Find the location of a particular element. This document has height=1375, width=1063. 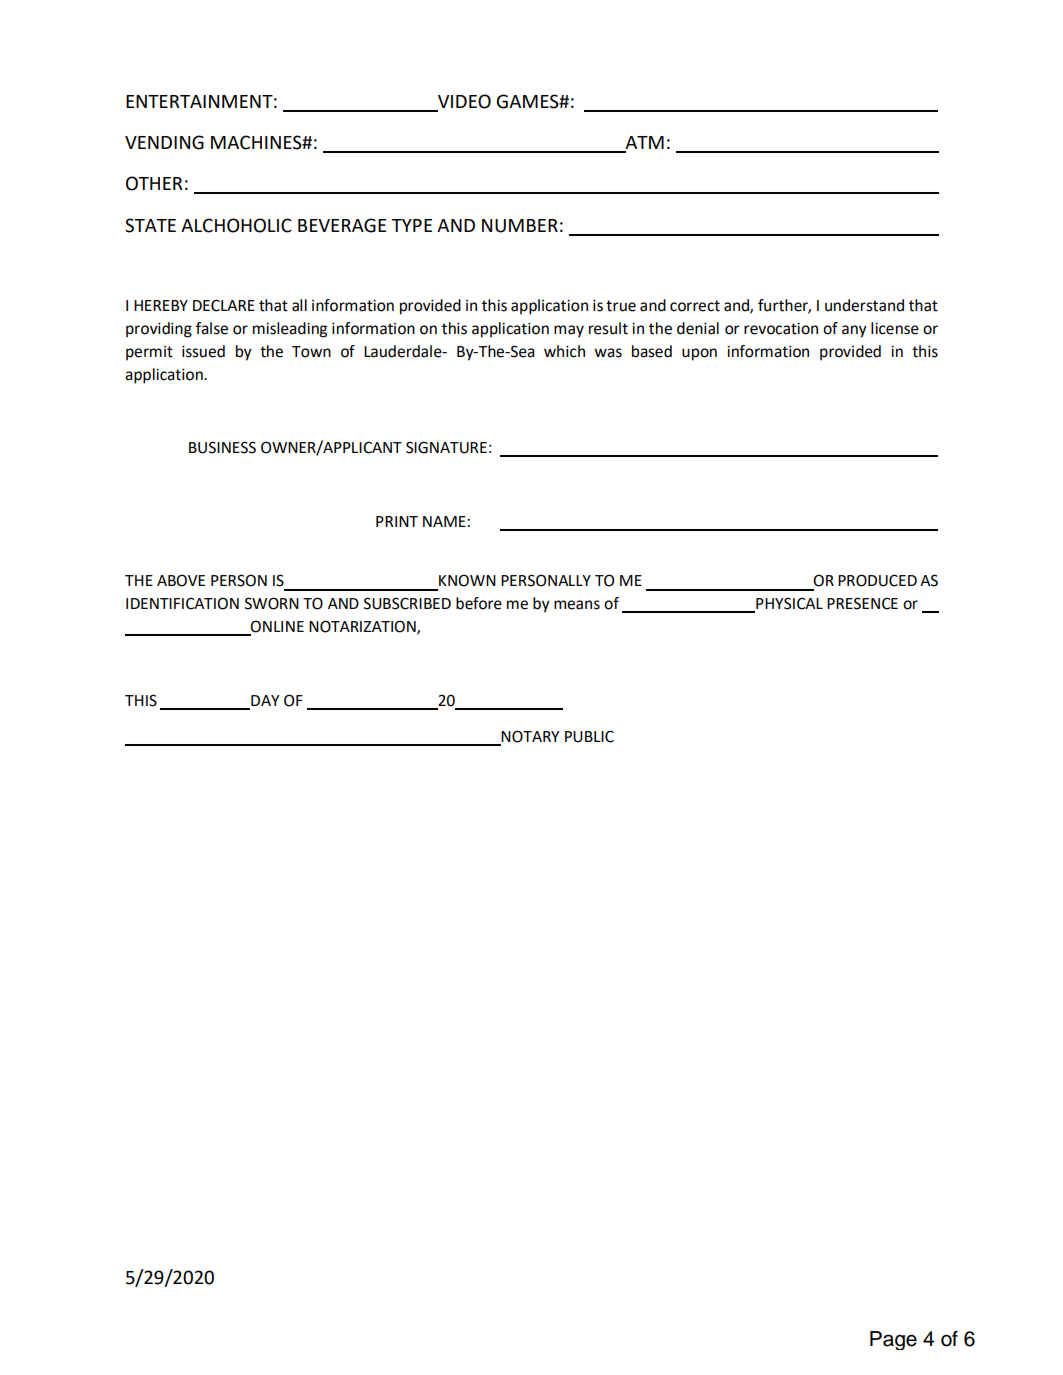

ATM is located at coordinates (644, 142).
